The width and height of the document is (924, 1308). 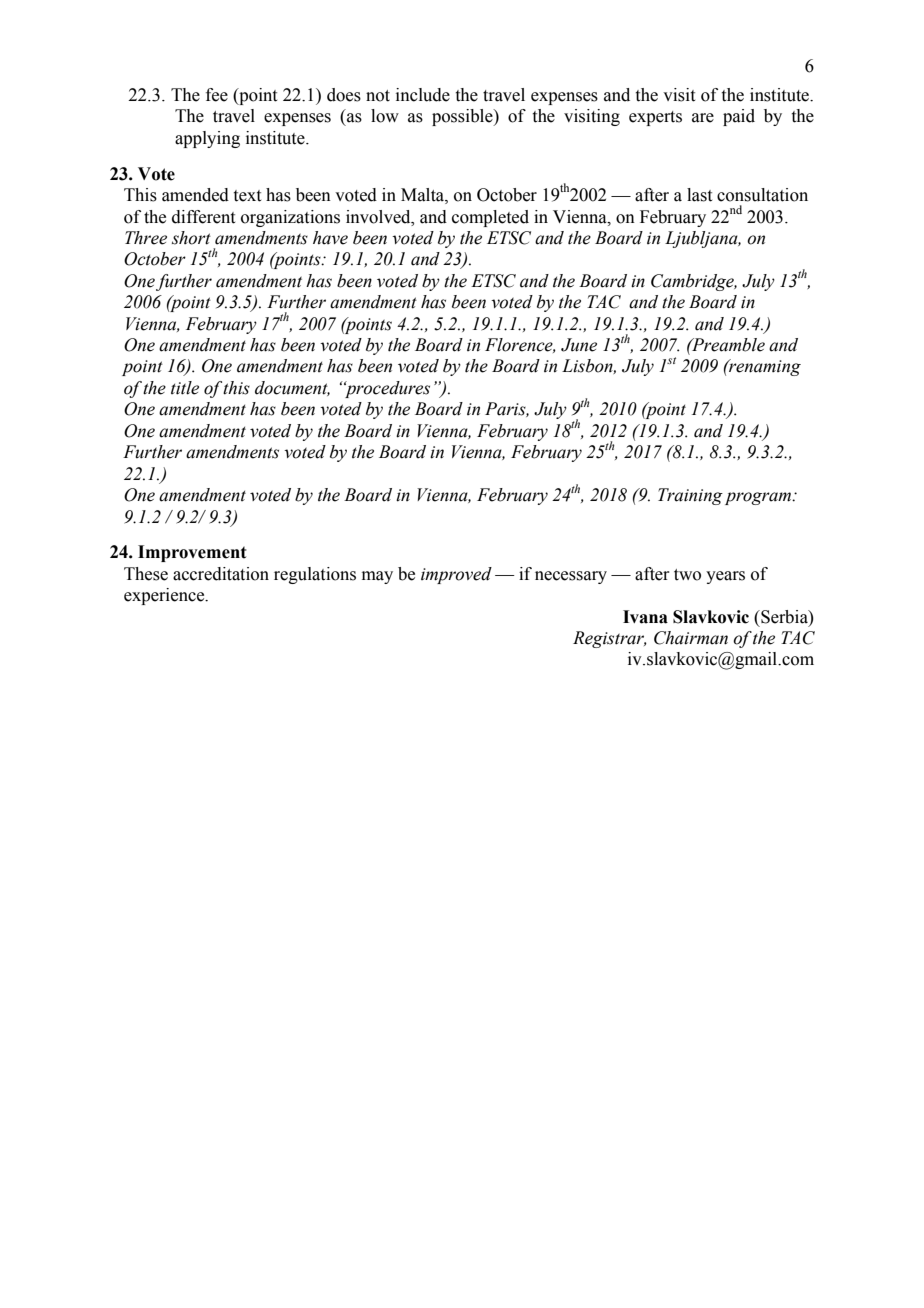 What do you see at coordinates (377, 577) in the document?
I see `may` at bounding box center [377, 577].
